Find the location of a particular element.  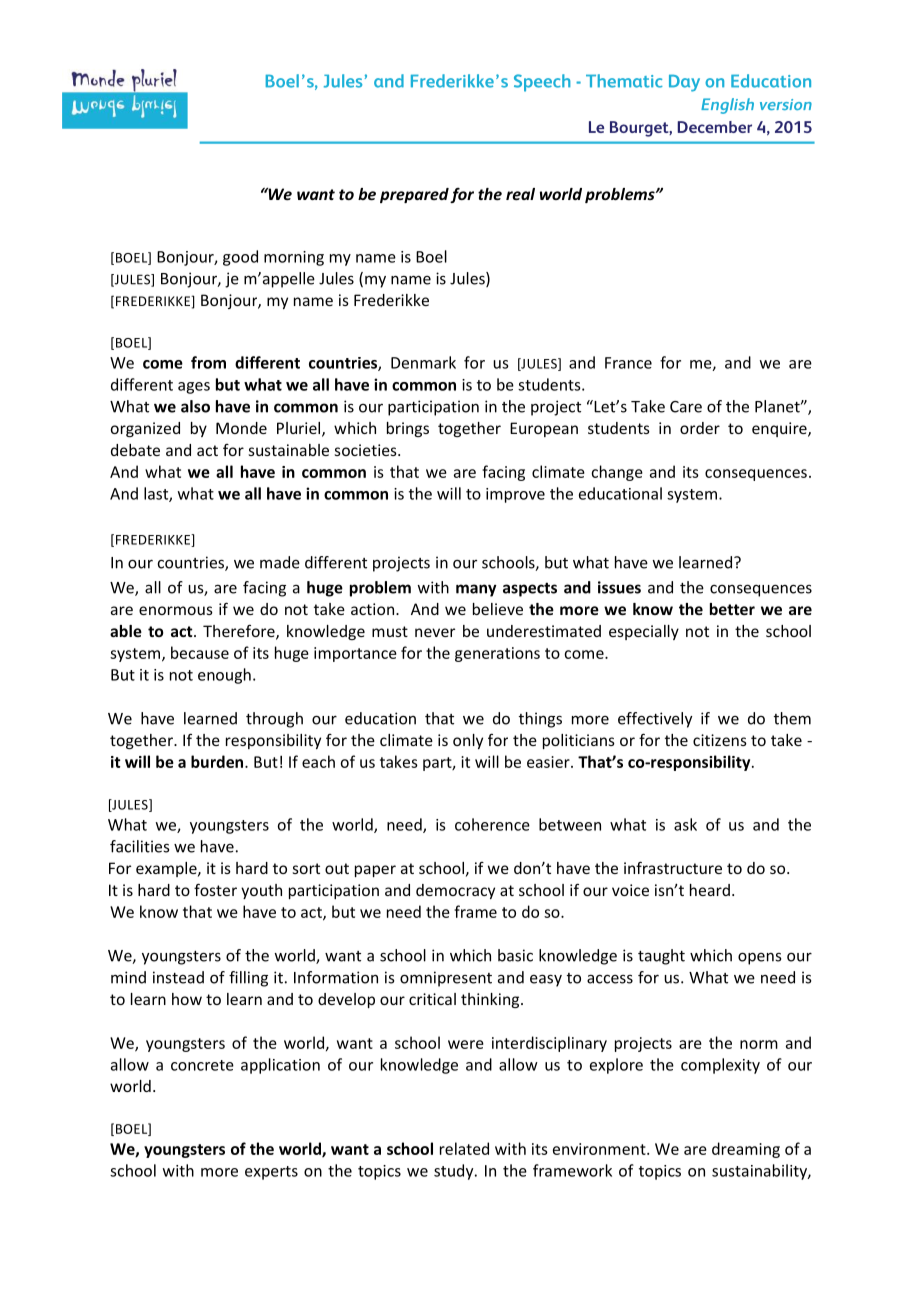

effectively is located at coordinates (655, 720).
